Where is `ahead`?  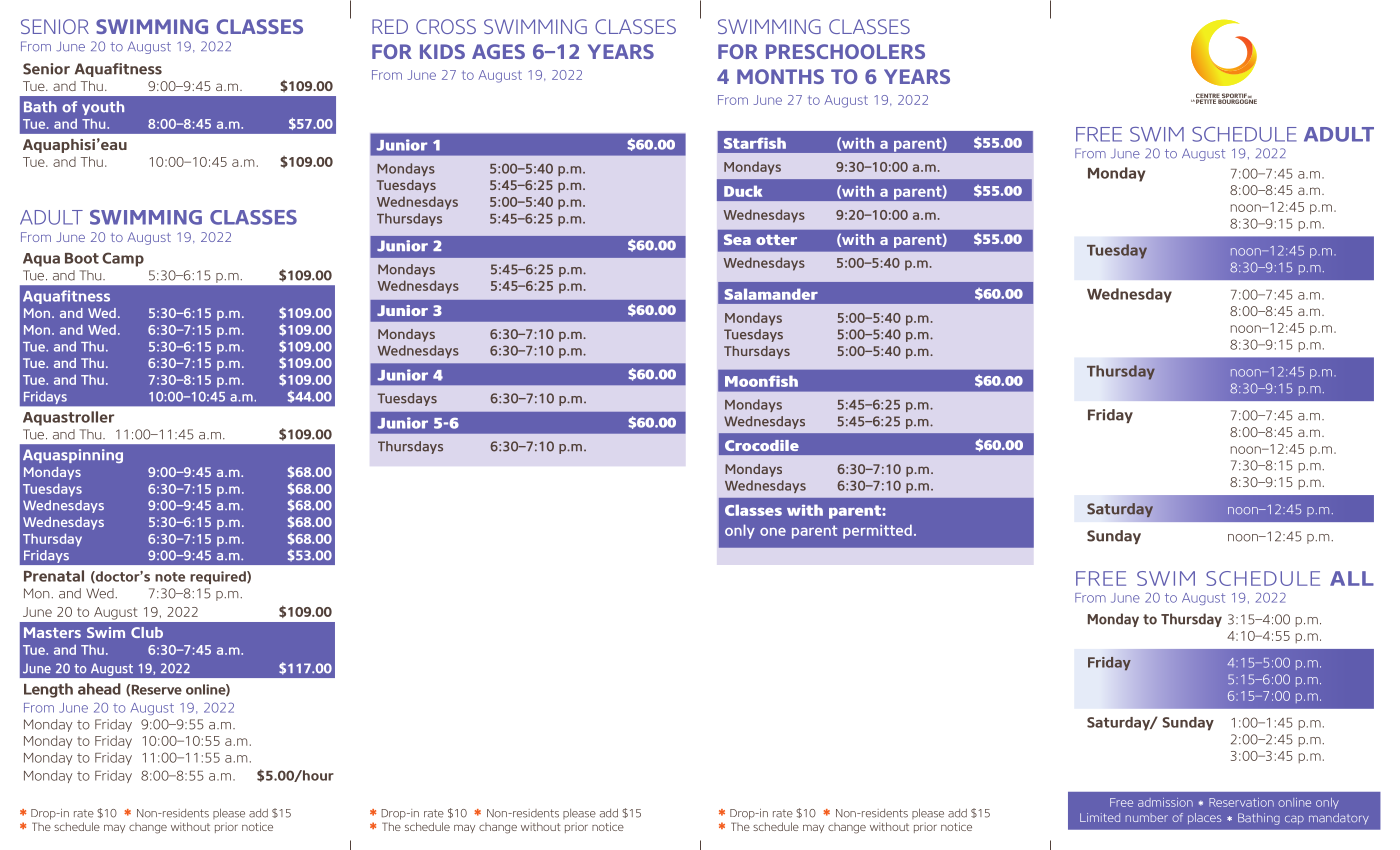
ahead is located at coordinates (99, 689).
